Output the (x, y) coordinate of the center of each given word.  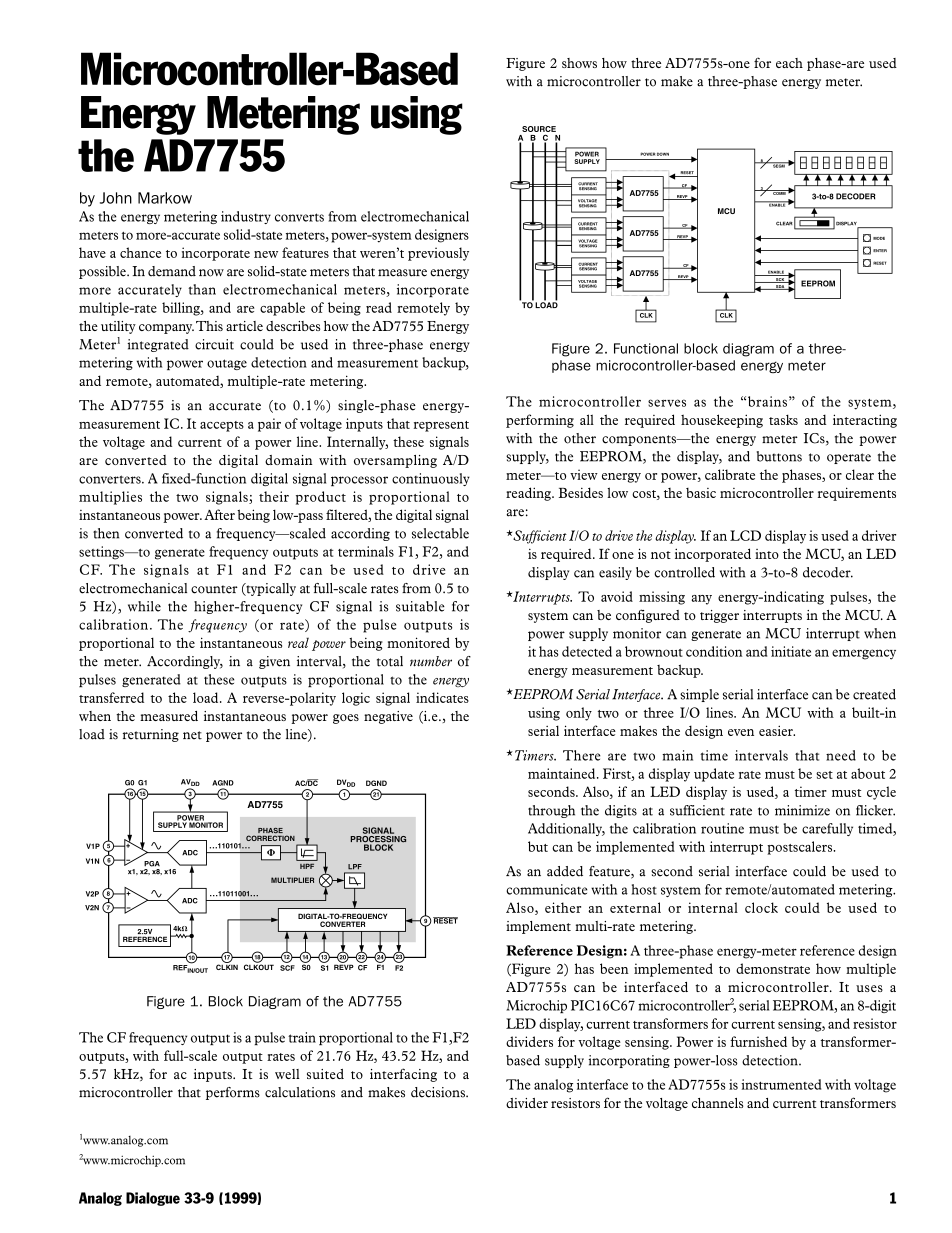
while (144, 606)
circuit (214, 344)
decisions (439, 1092)
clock (761, 907)
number (431, 661)
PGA (152, 864)
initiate (791, 651)
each (789, 63)
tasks (783, 419)
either (563, 907)
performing (540, 421)
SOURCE (539, 129)
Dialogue (153, 1199)
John (116, 198)
